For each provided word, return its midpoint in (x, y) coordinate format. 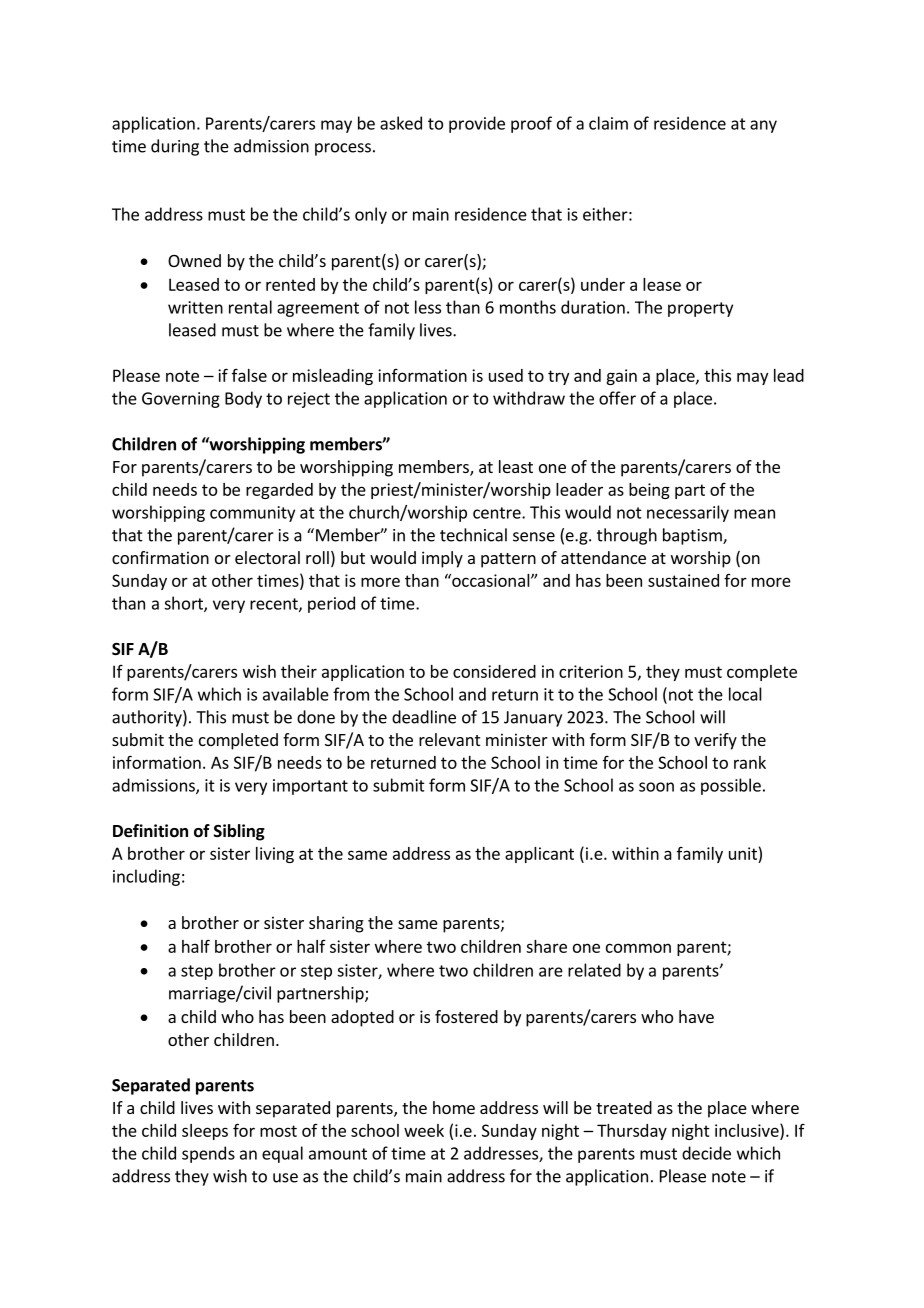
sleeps (205, 1132)
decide (706, 1153)
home (454, 1107)
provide (477, 124)
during (175, 147)
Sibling (239, 832)
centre (498, 513)
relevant (449, 739)
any (763, 126)
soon (656, 787)
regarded (279, 491)
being (649, 491)
